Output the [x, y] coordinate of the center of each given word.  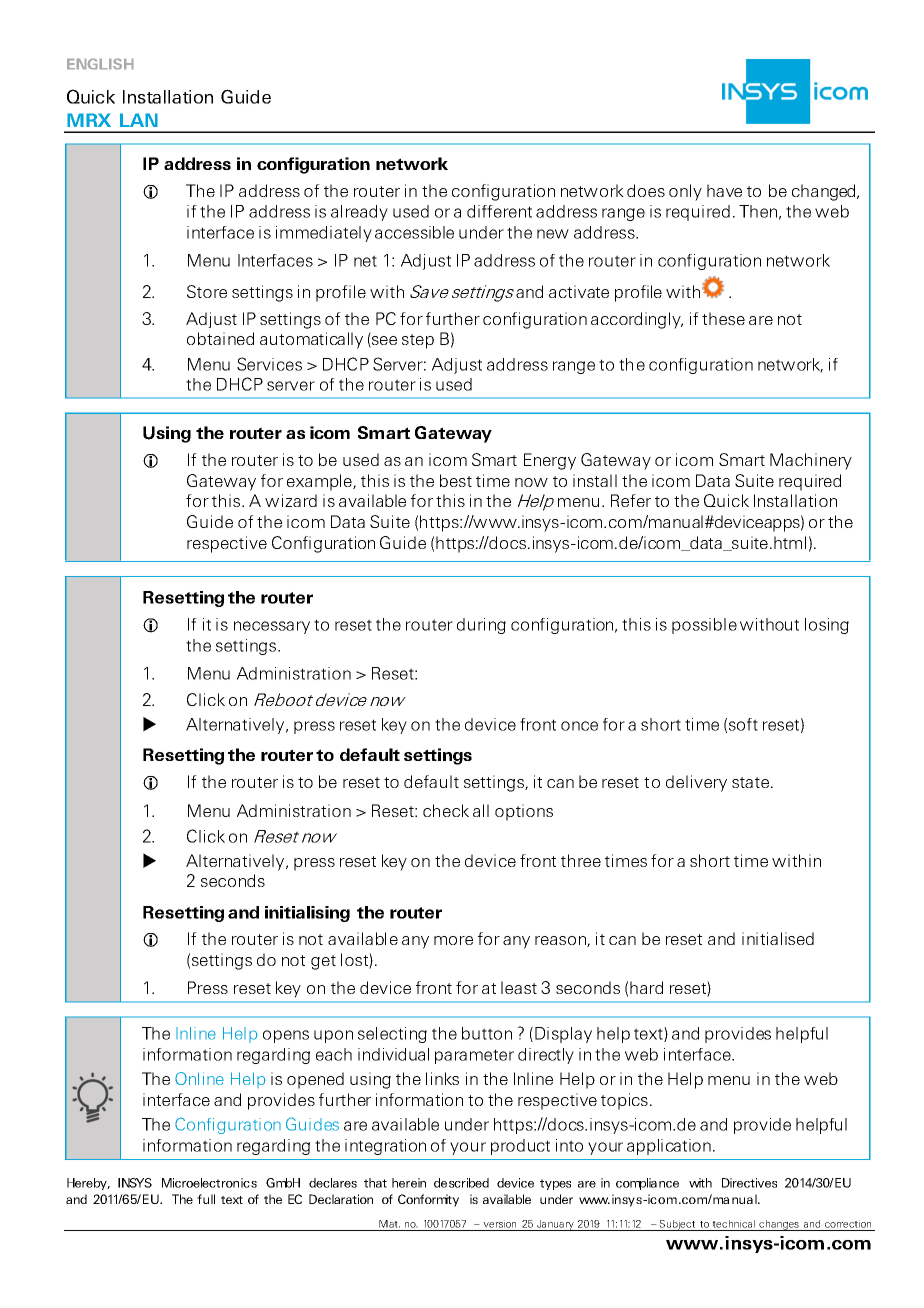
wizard [291, 500]
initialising [307, 914]
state [750, 782]
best [456, 480]
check [446, 810]
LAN [139, 120]
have [724, 190]
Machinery [811, 461]
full [206, 1199]
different [499, 211]
